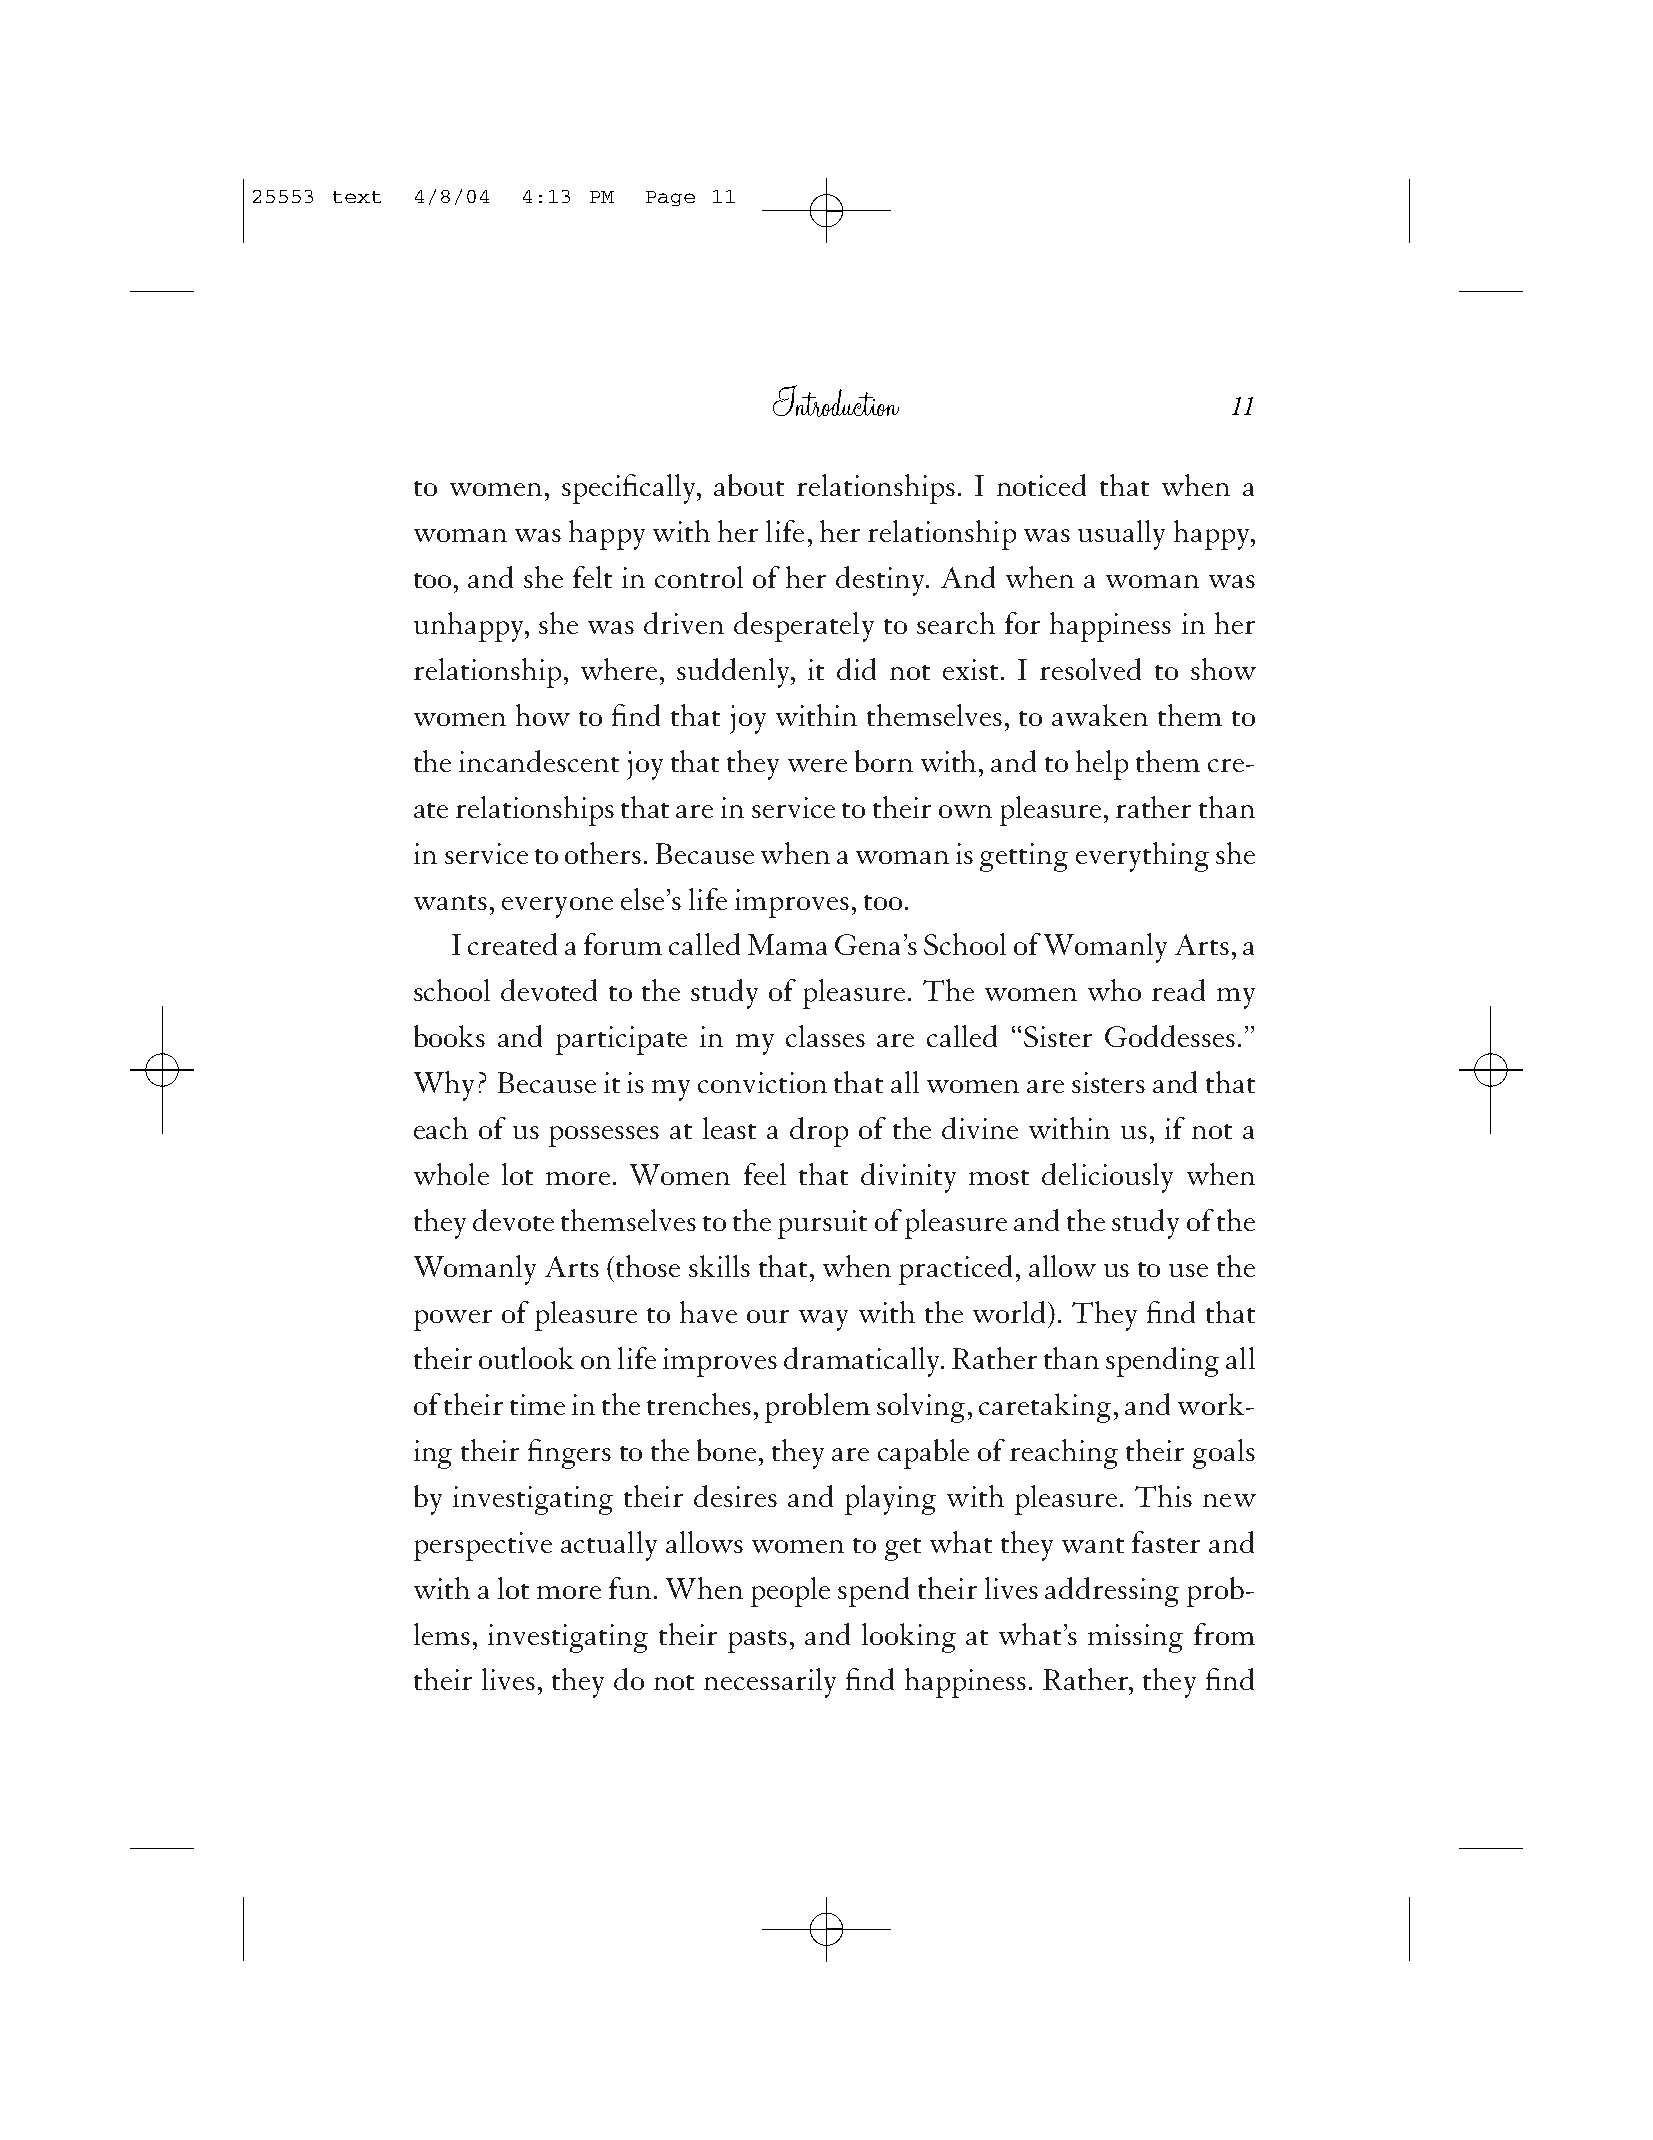 The width and height of the document is (1653, 2140). Describe the element at coordinates (592, 577) in the document. I see `felt` at that location.
